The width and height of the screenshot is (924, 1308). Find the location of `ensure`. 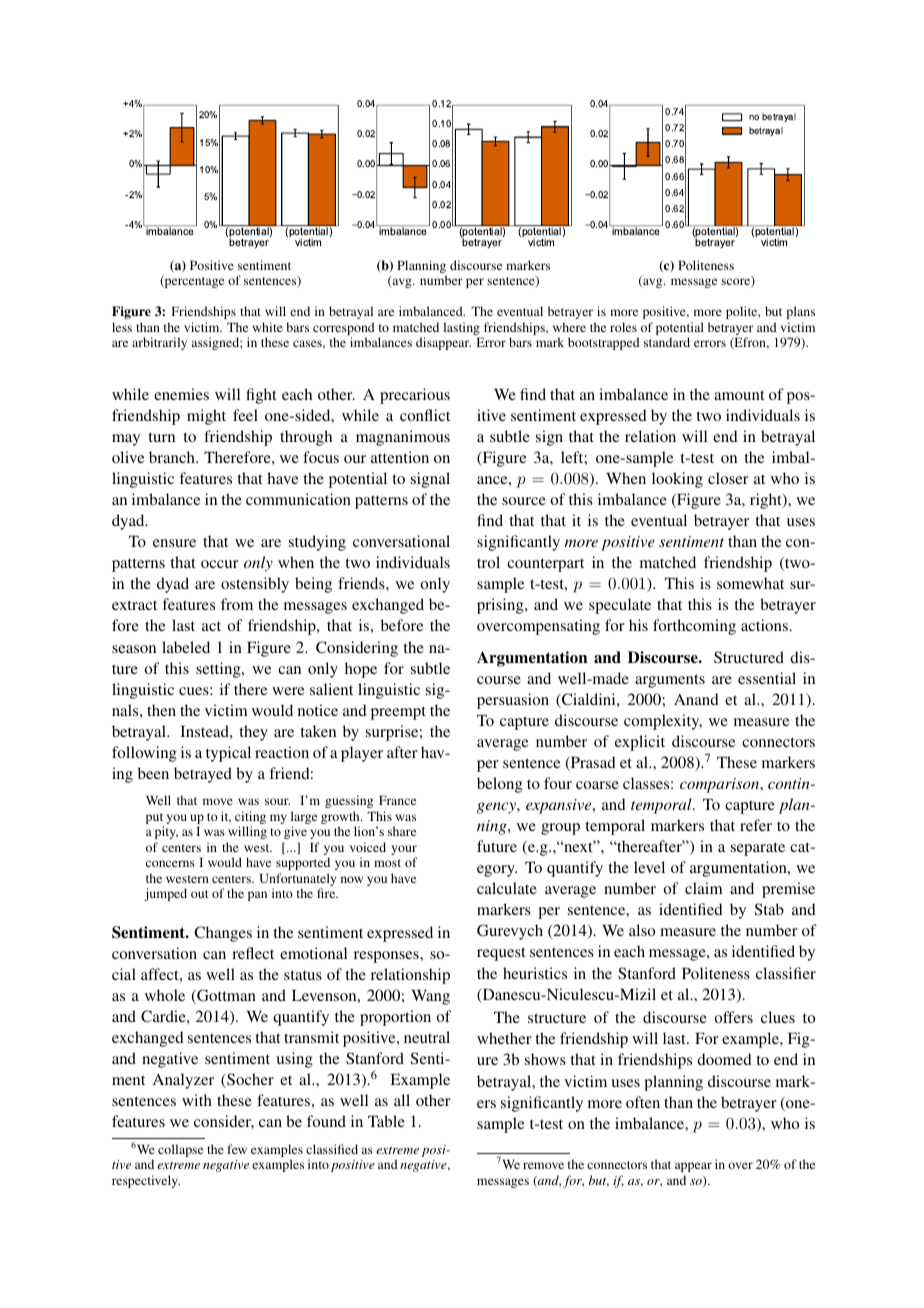

ensure is located at coordinates (174, 543).
